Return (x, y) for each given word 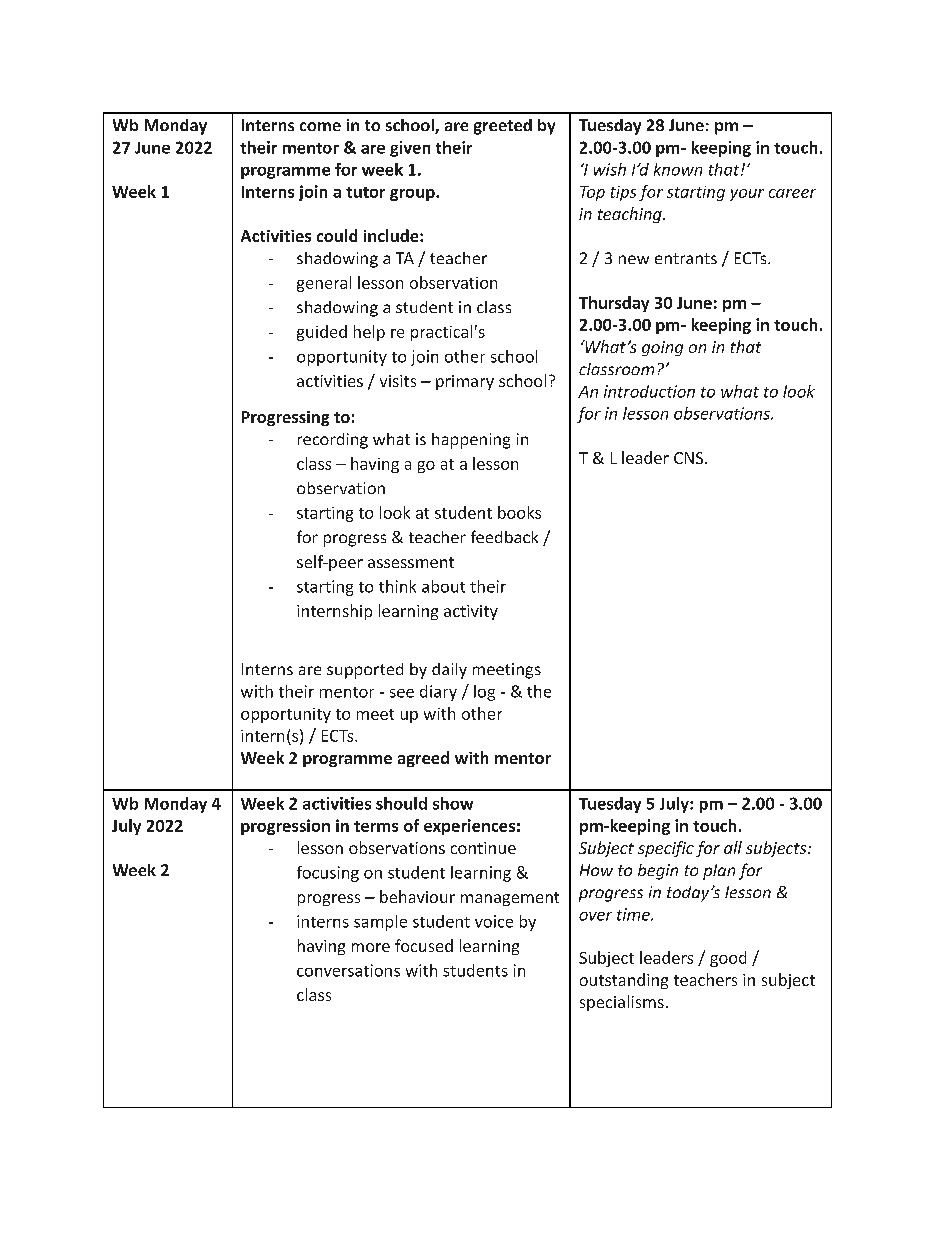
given (410, 149)
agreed (423, 759)
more (371, 947)
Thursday (614, 304)
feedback (504, 536)
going (662, 348)
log (484, 693)
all (733, 847)
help (369, 333)
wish (610, 169)
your (747, 195)
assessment (411, 562)
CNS (690, 458)
